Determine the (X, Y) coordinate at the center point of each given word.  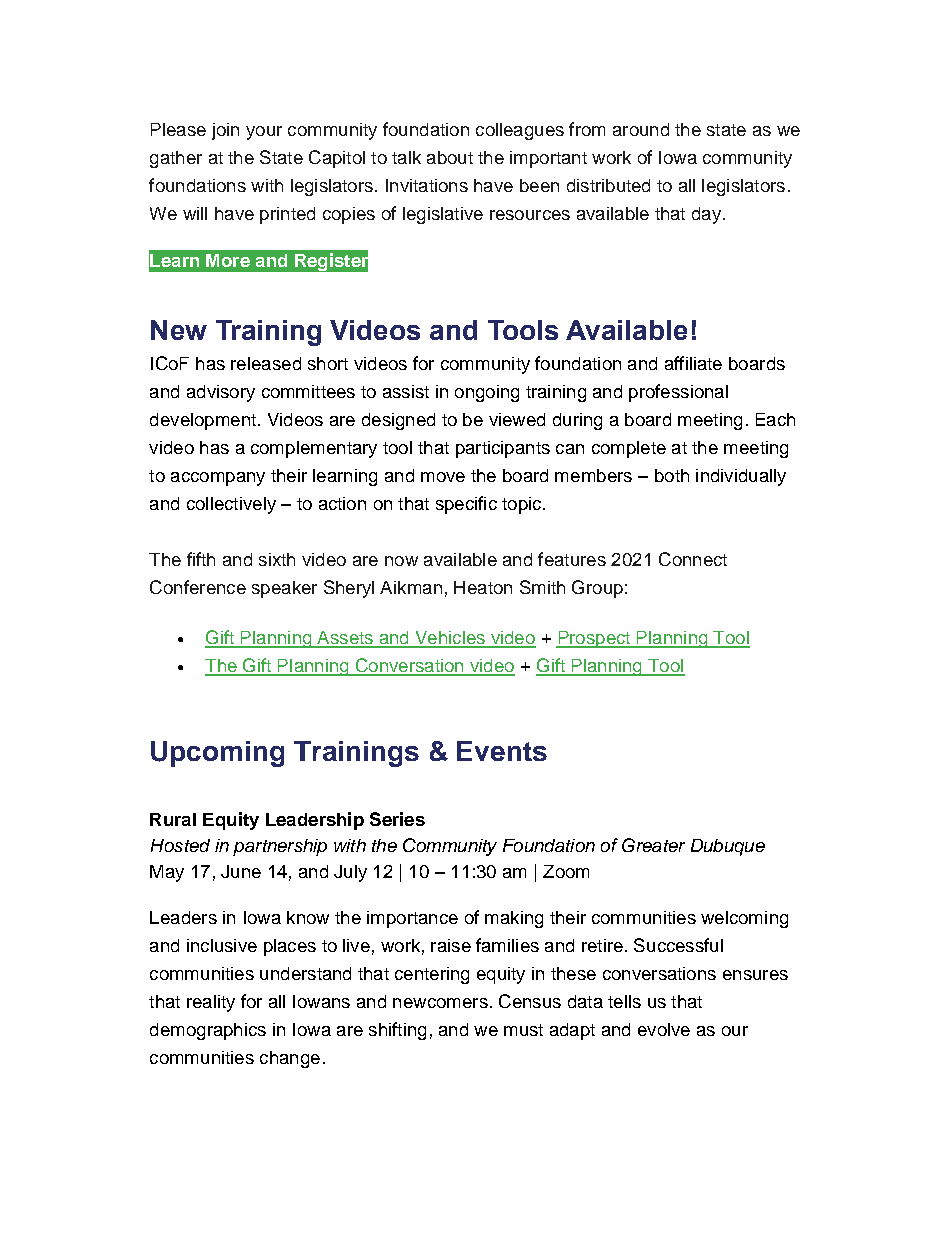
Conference (198, 587)
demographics (208, 1031)
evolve (664, 1029)
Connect (693, 559)
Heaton (483, 587)
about (450, 157)
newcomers (440, 1003)
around (641, 129)
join (225, 131)
